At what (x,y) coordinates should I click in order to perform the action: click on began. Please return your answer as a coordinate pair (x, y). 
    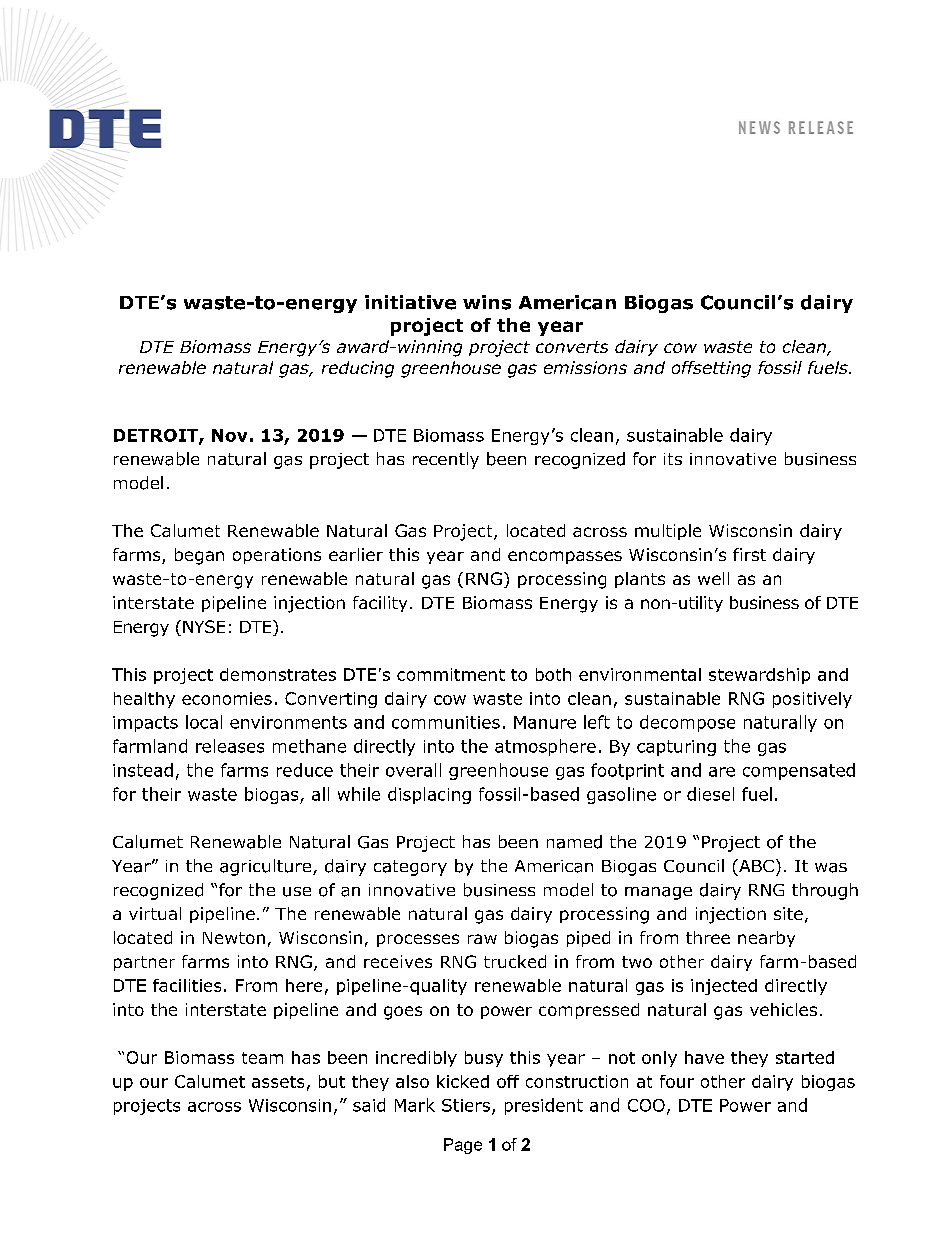
    Looking at the image, I should click on (199, 556).
